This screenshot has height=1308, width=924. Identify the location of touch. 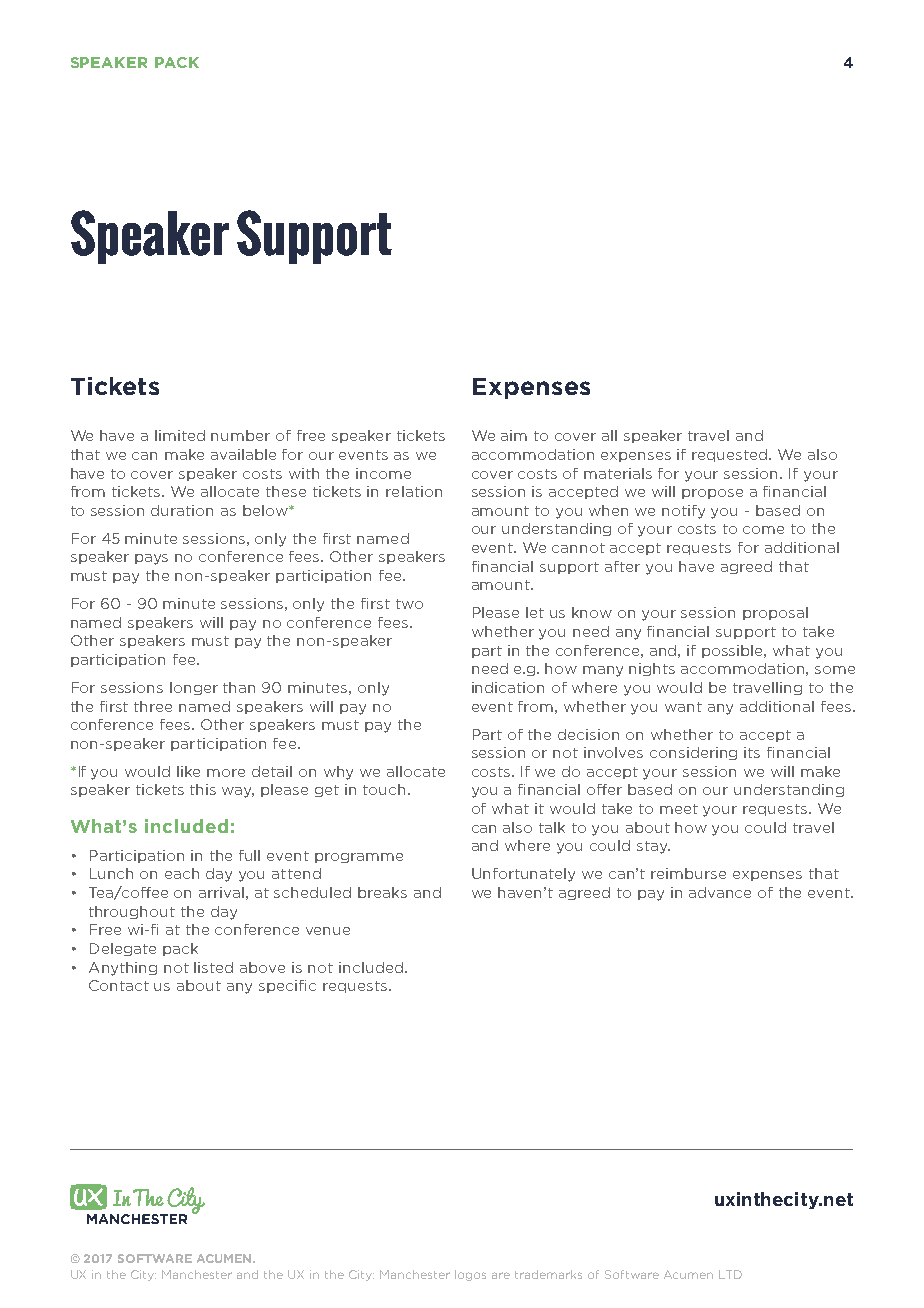
(386, 789).
